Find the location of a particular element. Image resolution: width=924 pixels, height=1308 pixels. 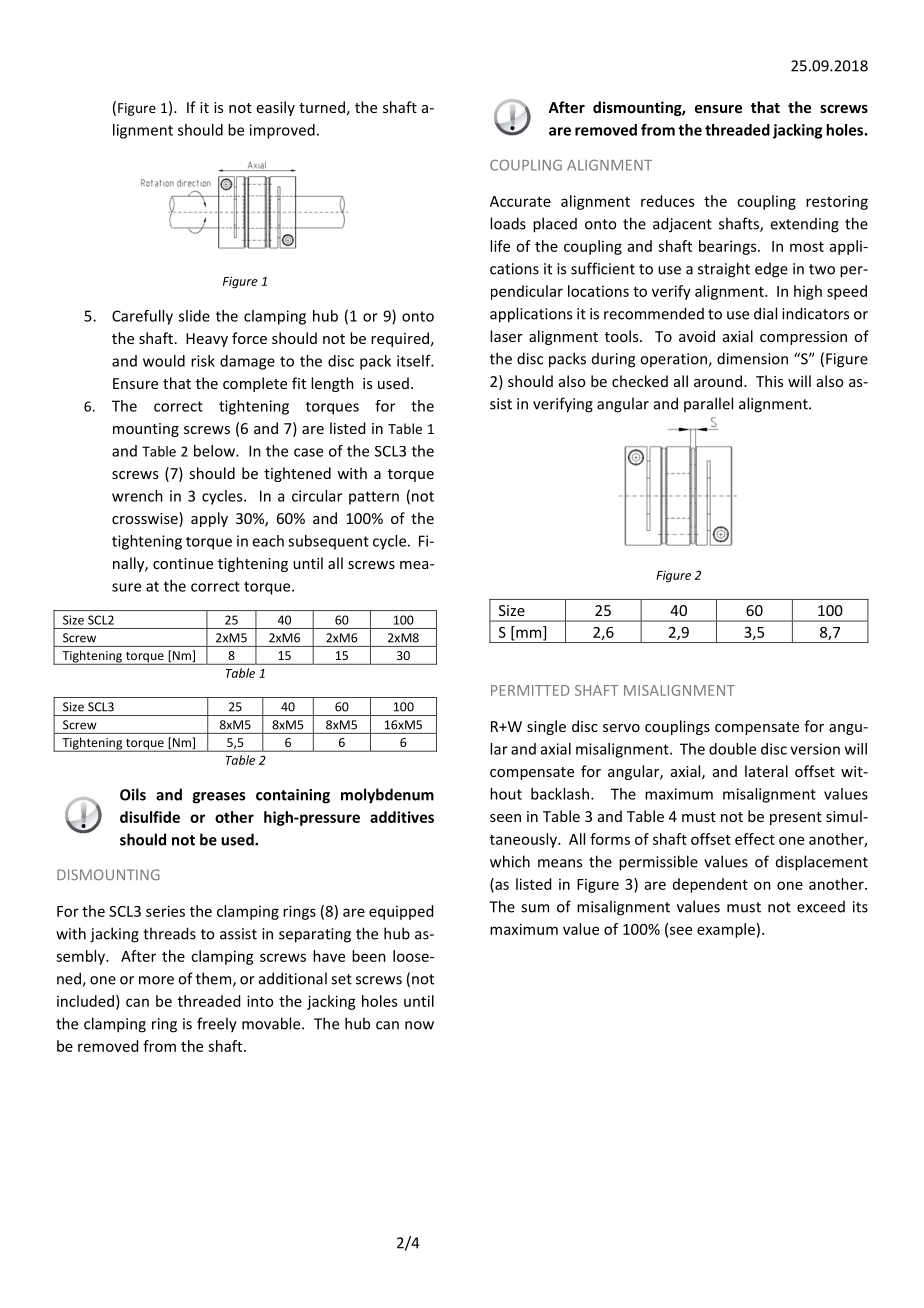

Accurate is located at coordinates (520, 201).
